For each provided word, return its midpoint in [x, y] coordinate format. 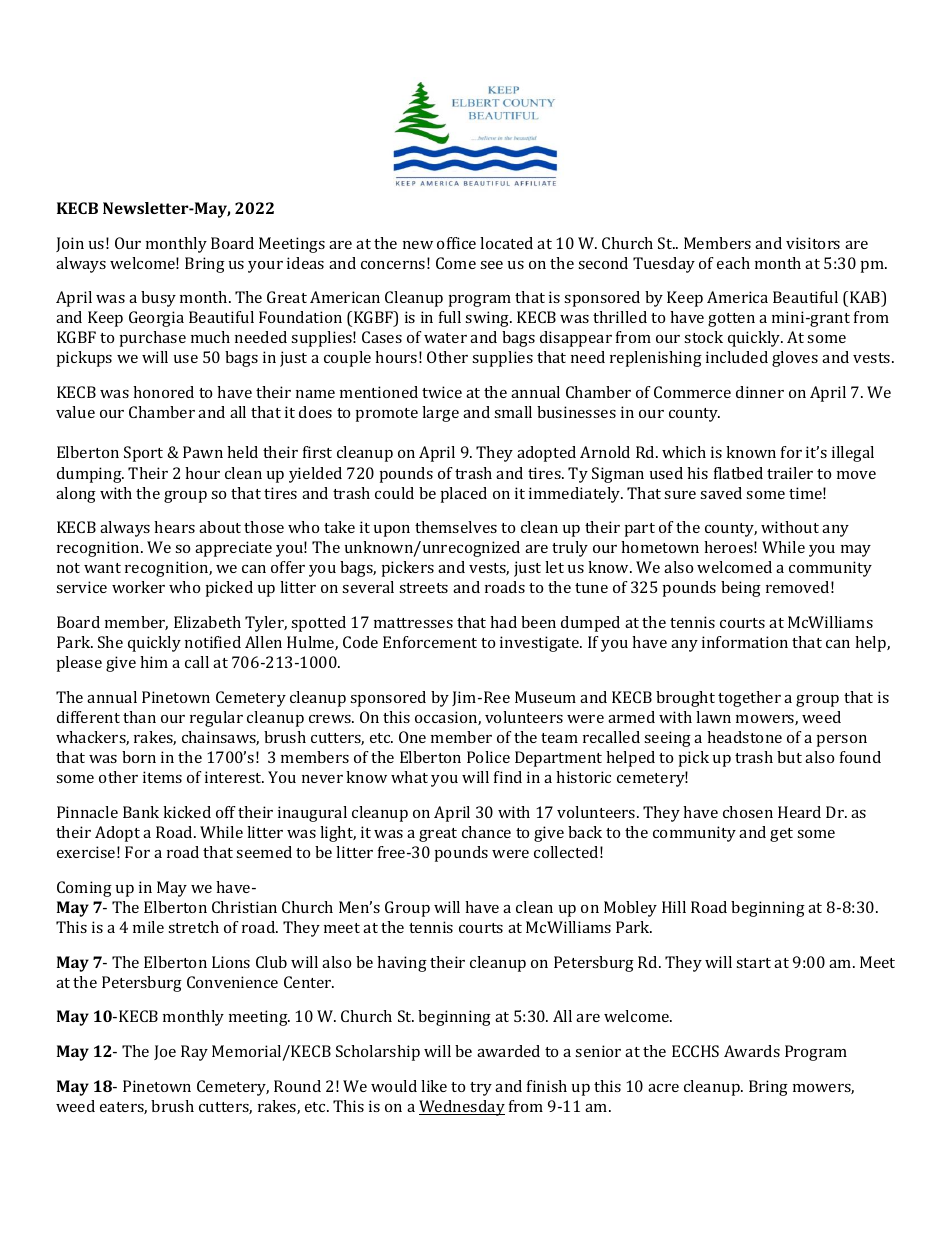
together [749, 699]
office [456, 243]
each [733, 263]
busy [158, 299]
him [154, 662]
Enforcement [430, 642]
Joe [165, 1052]
